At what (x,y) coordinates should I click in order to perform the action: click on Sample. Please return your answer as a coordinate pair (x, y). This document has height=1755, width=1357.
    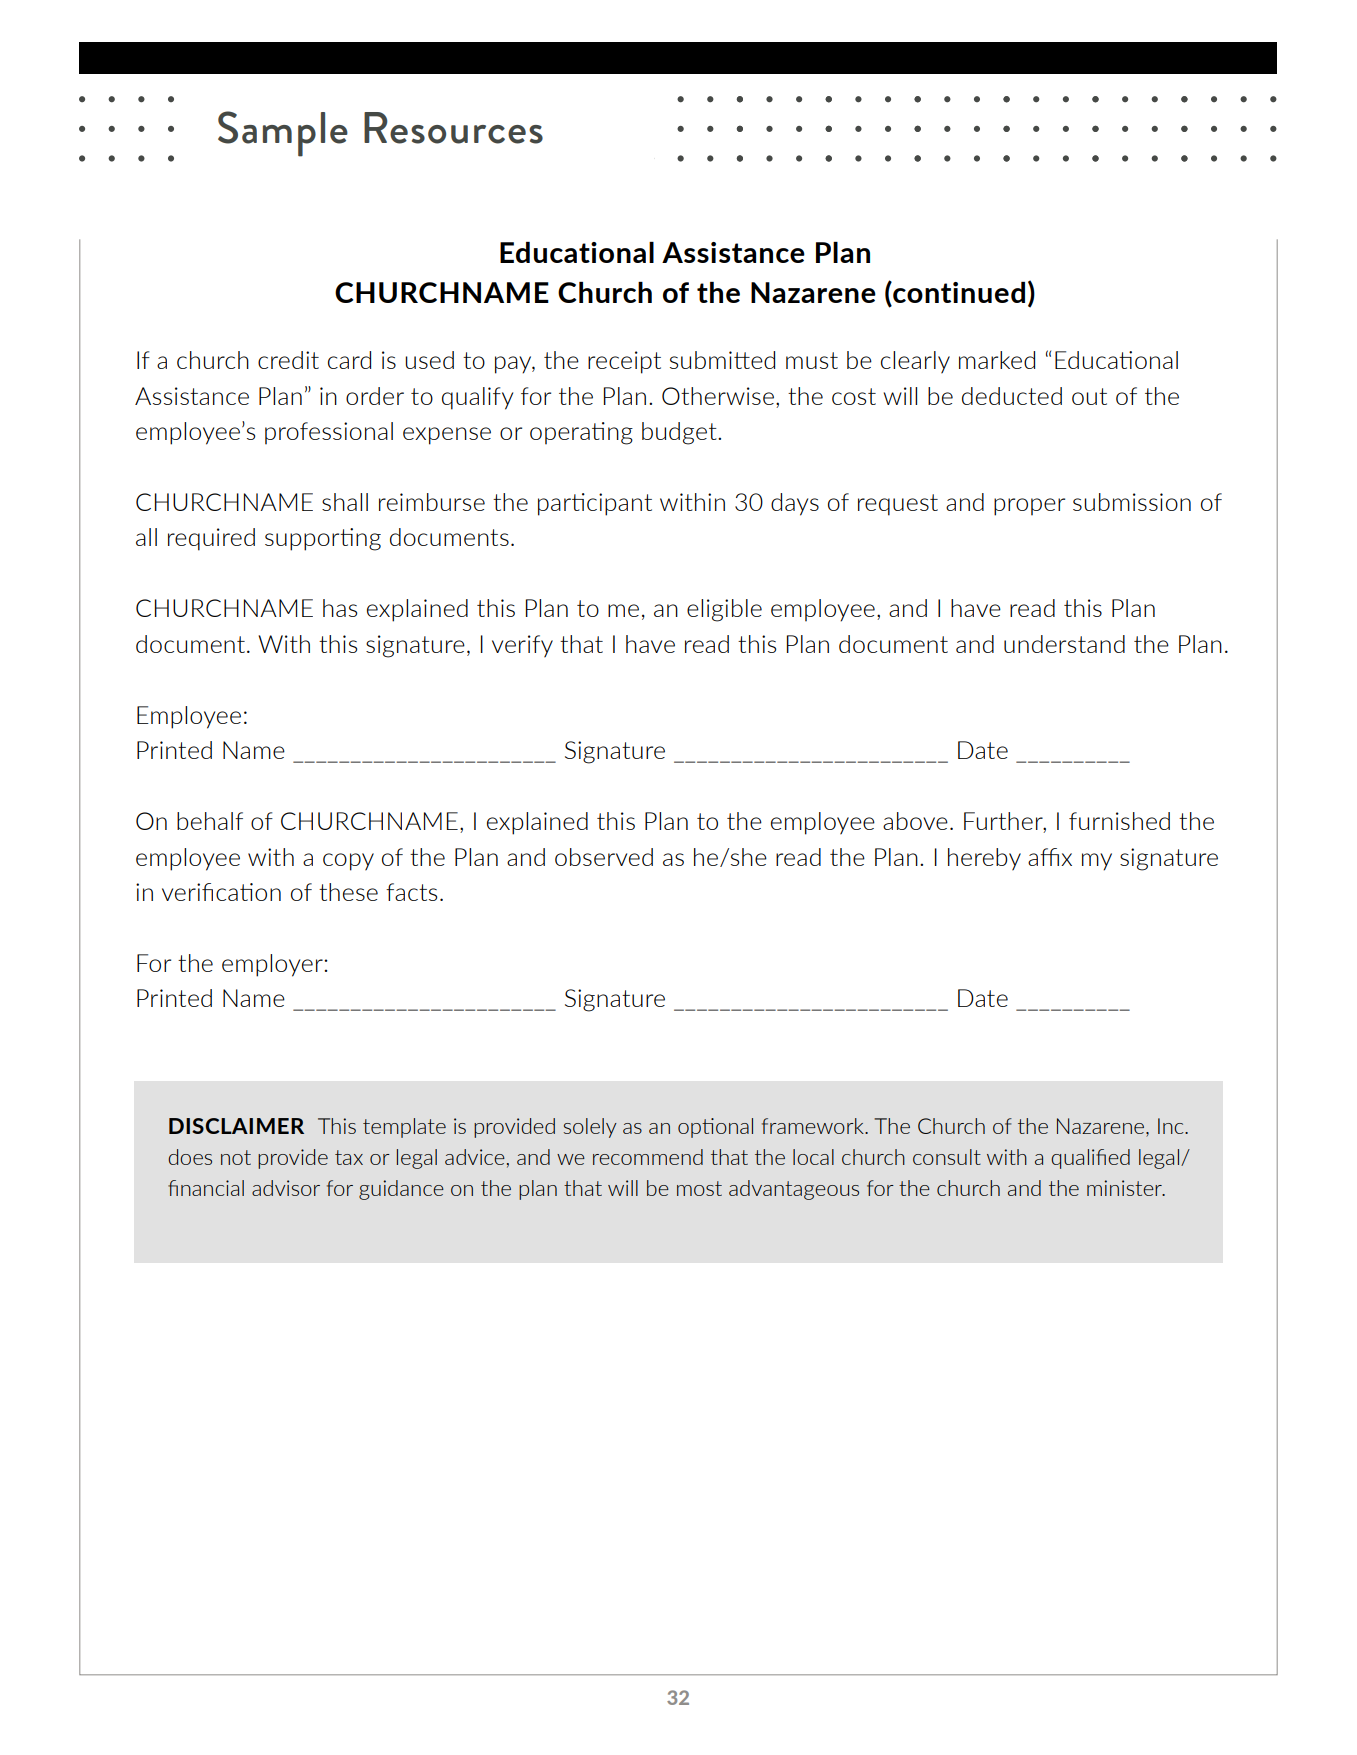
    Looking at the image, I should click on (283, 134).
